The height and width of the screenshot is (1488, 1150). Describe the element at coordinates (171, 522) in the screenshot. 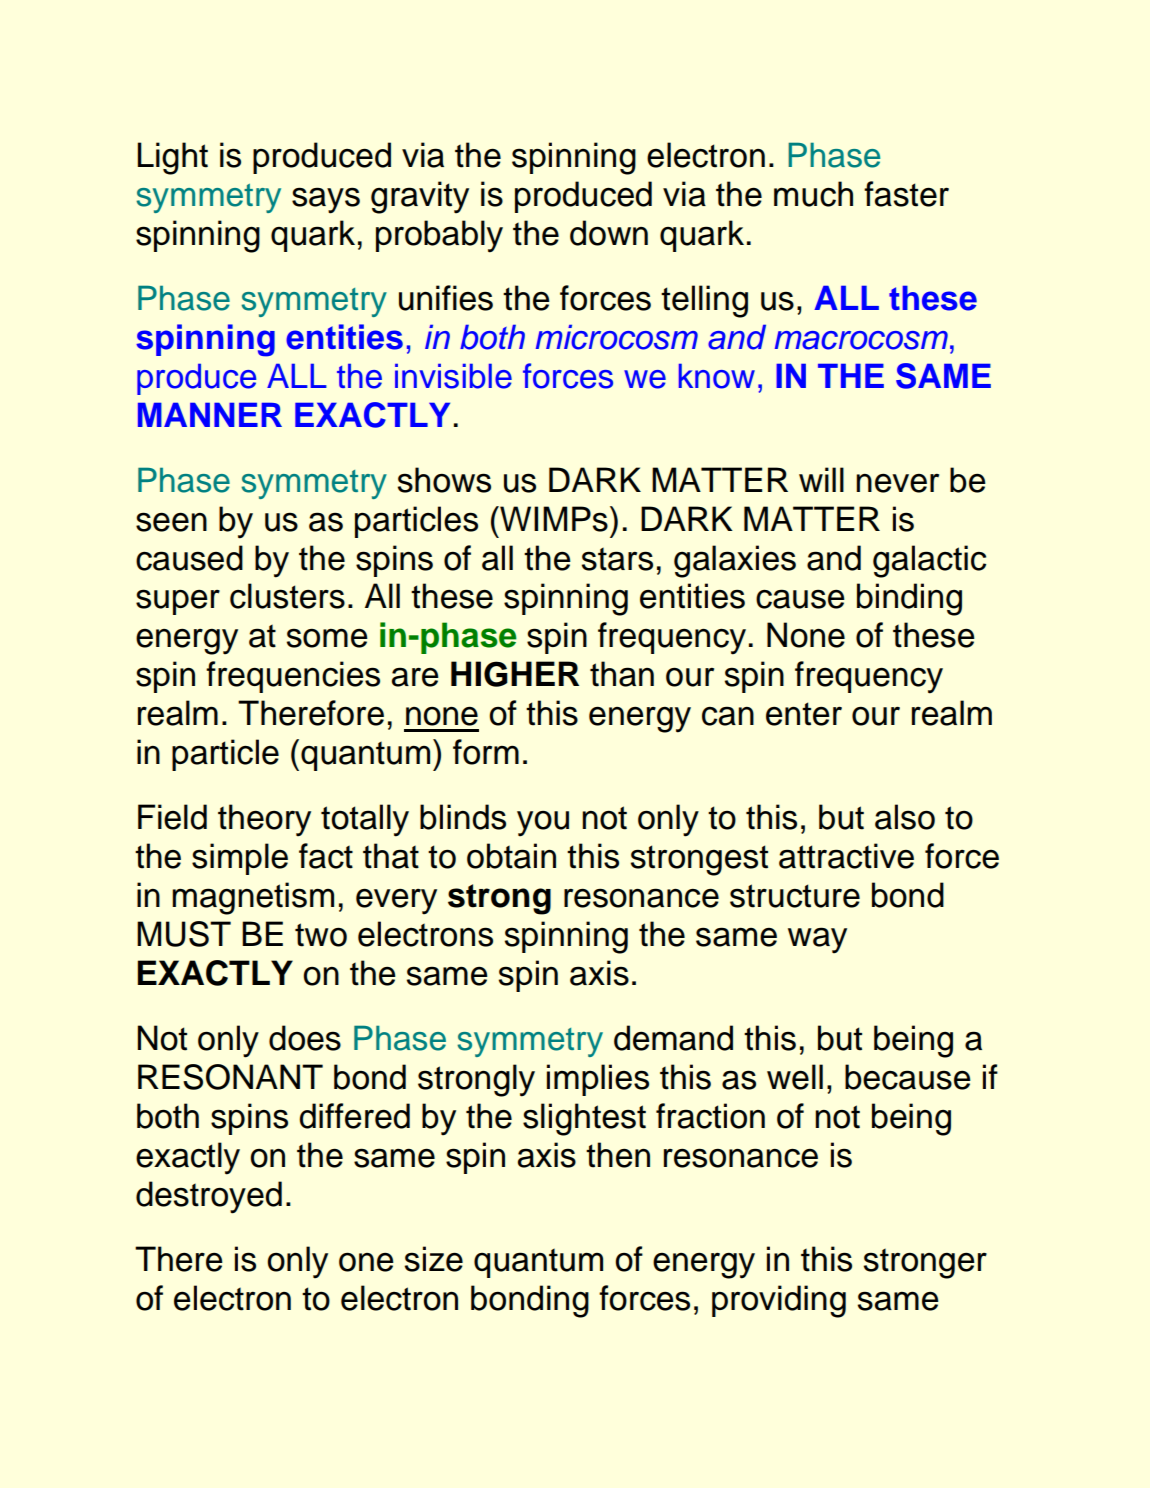

I see `seen` at that location.
